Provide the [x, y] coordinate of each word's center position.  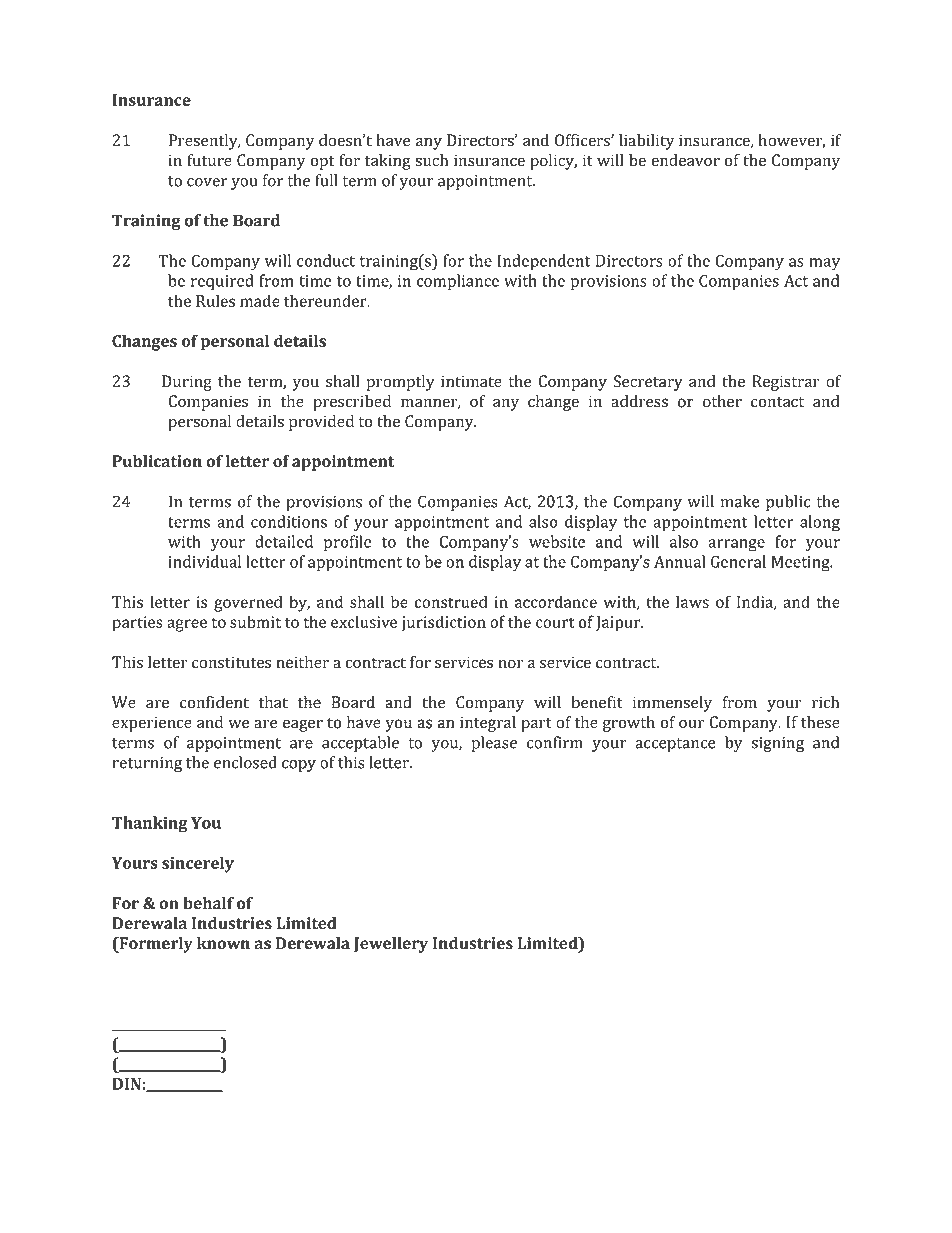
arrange [736, 545]
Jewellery [391, 945]
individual [204, 561]
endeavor [686, 160]
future [209, 160]
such [431, 160]
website [557, 541]
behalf [208, 903]
